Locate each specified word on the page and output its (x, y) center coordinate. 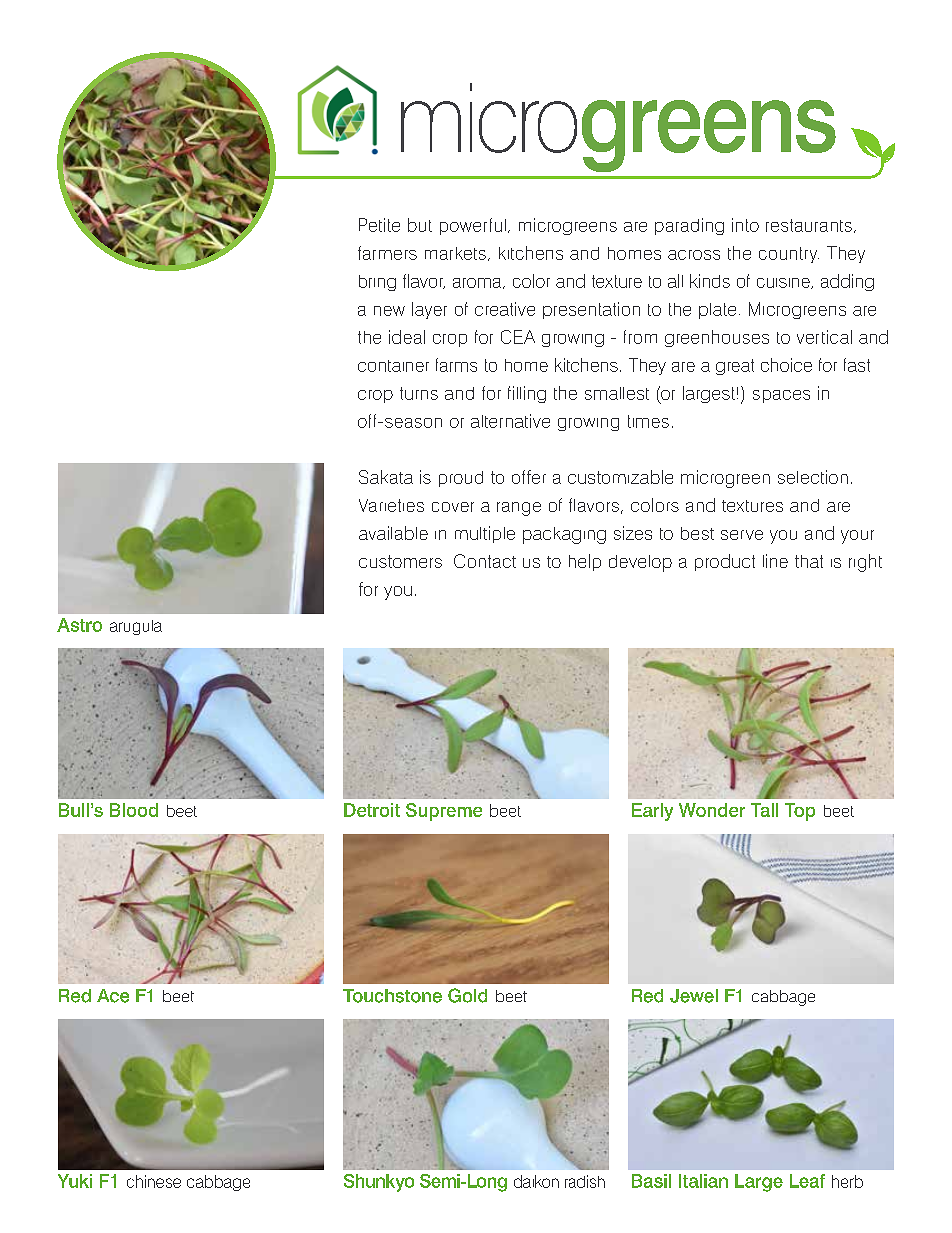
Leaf (807, 1181)
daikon (536, 1181)
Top (800, 812)
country (789, 255)
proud (461, 479)
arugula (136, 627)
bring (377, 283)
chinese (154, 1181)
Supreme (444, 812)
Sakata (386, 477)
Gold (467, 995)
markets (455, 253)
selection (813, 477)
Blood (134, 810)
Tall (764, 810)
